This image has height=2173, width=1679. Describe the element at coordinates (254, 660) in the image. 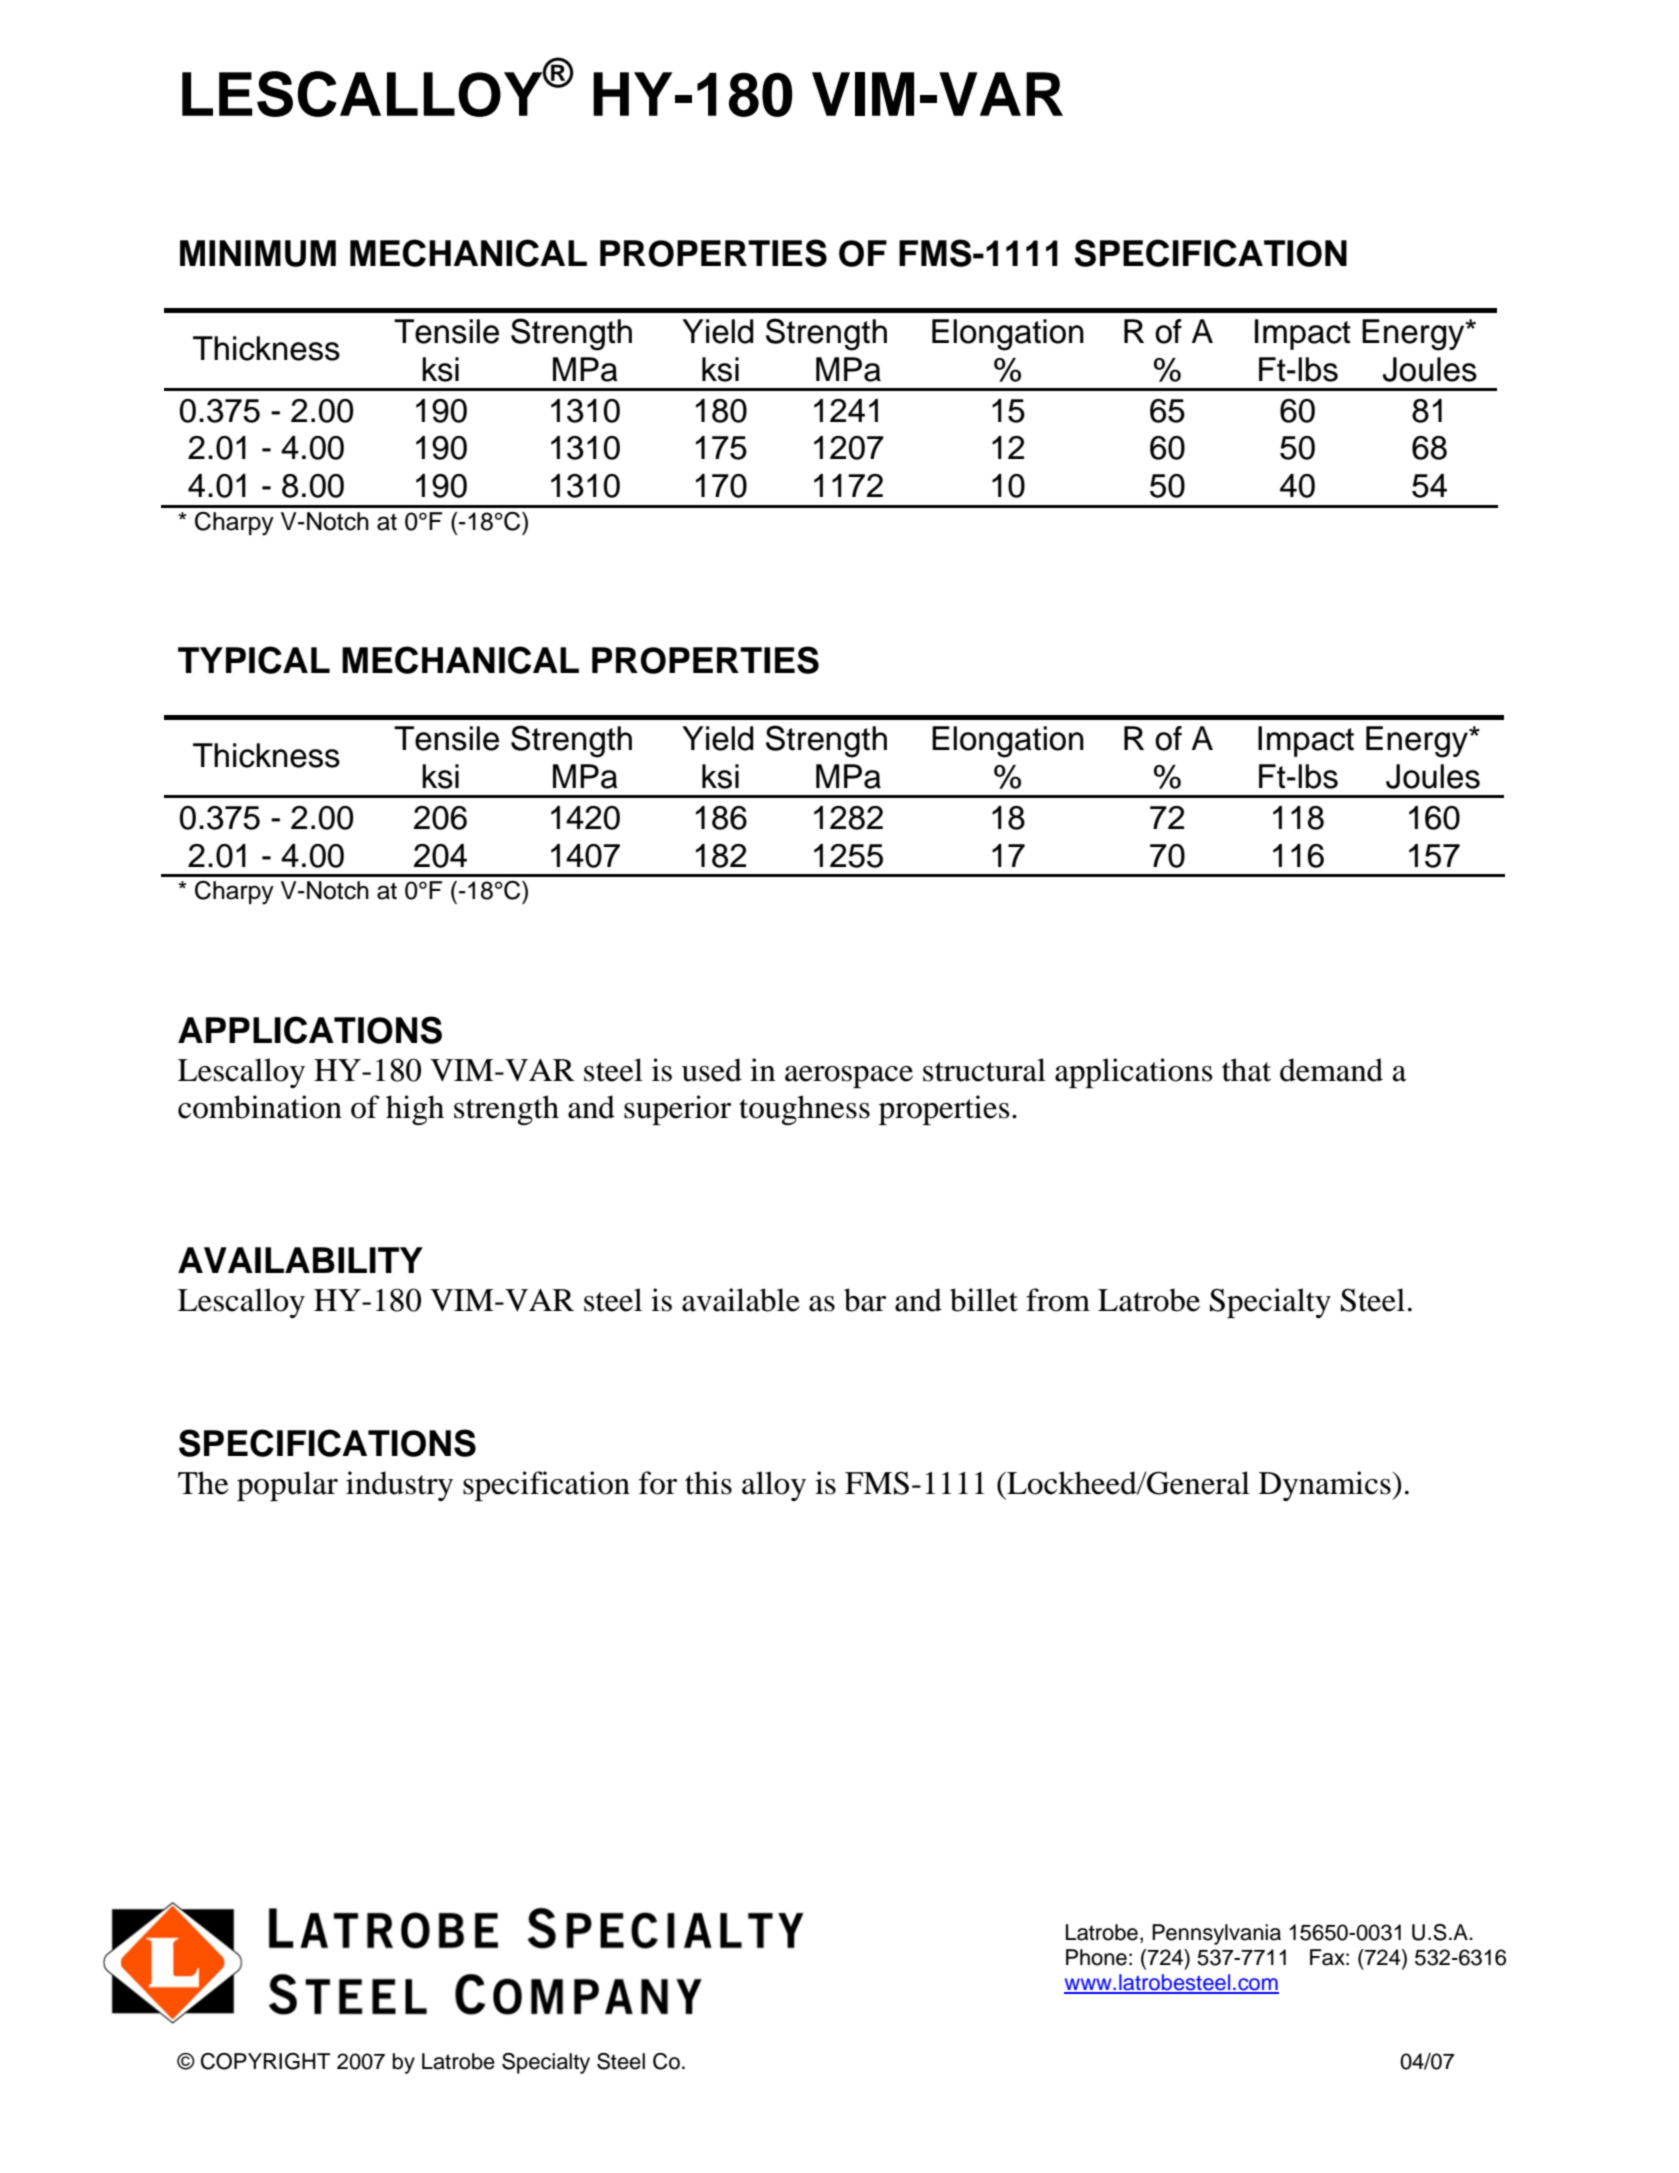

I see `TYPICAL` at that location.
